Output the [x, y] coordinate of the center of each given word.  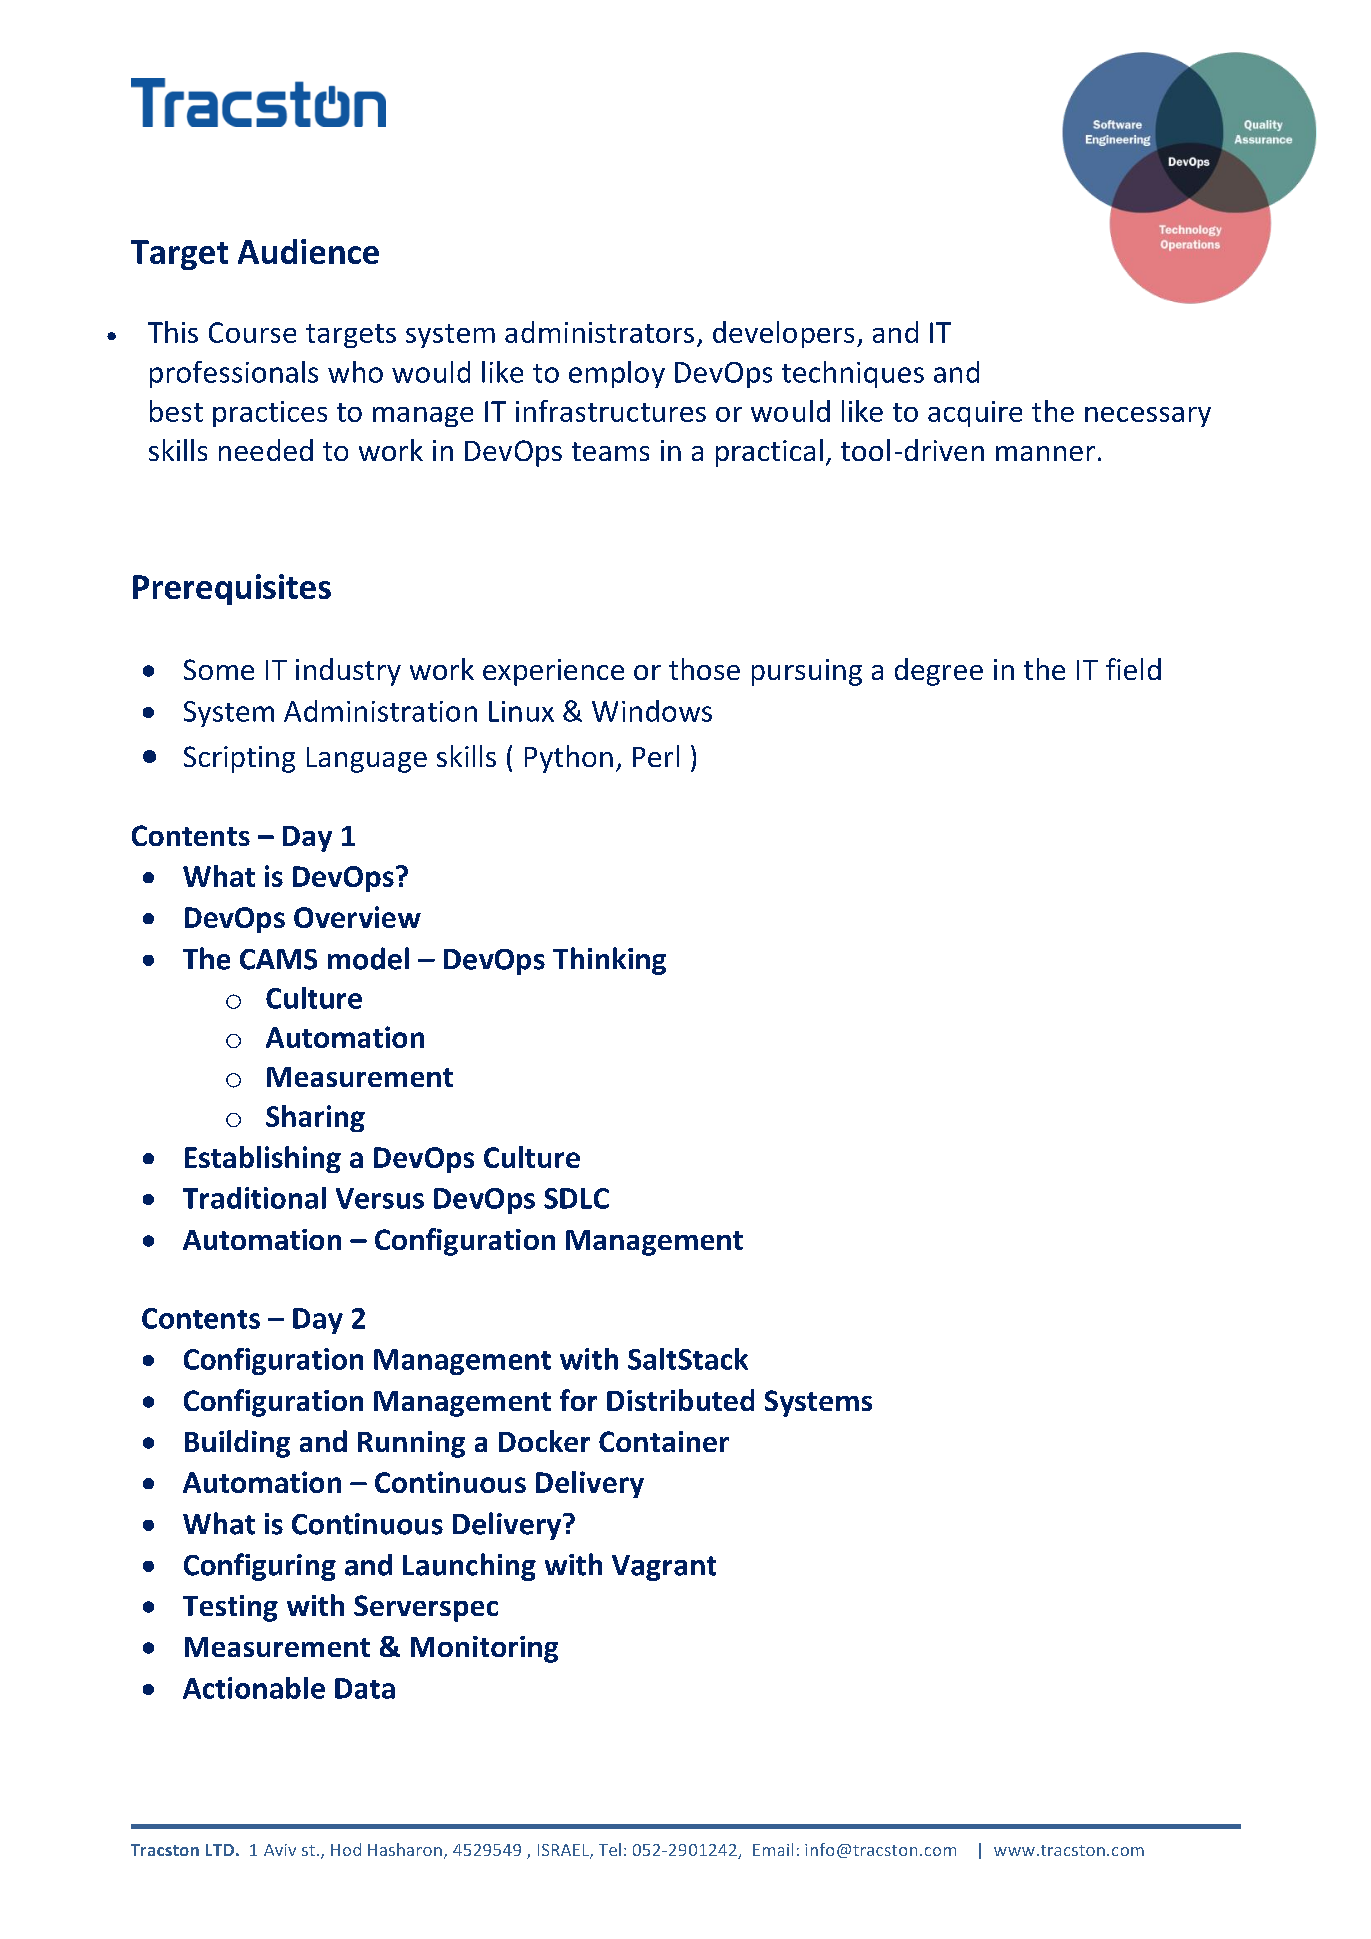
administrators [599, 332]
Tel [610, 1849]
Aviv [280, 1850]
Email [773, 1849]
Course [252, 332]
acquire [975, 414]
